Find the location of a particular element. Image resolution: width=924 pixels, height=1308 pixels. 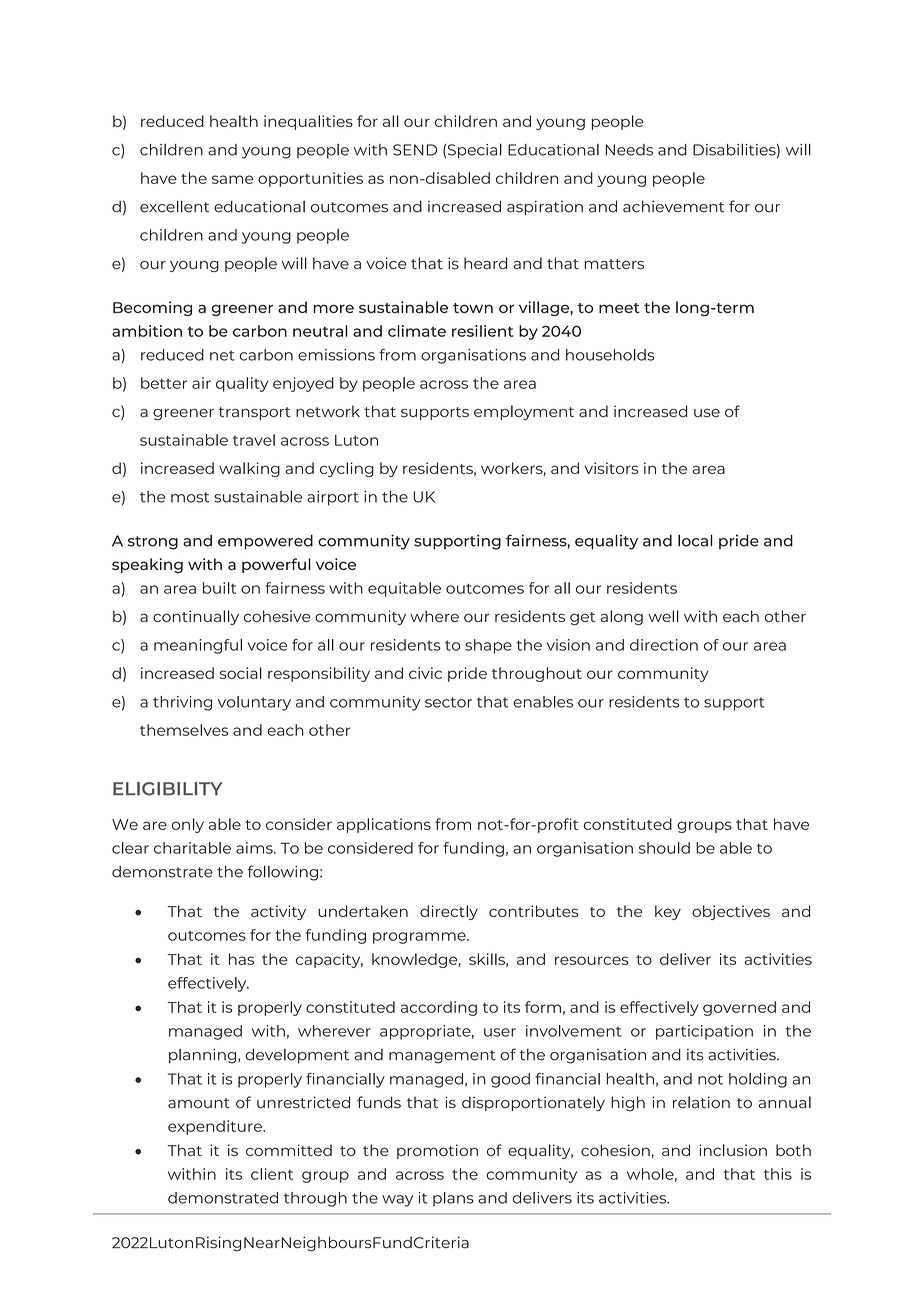

same is located at coordinates (232, 179).
